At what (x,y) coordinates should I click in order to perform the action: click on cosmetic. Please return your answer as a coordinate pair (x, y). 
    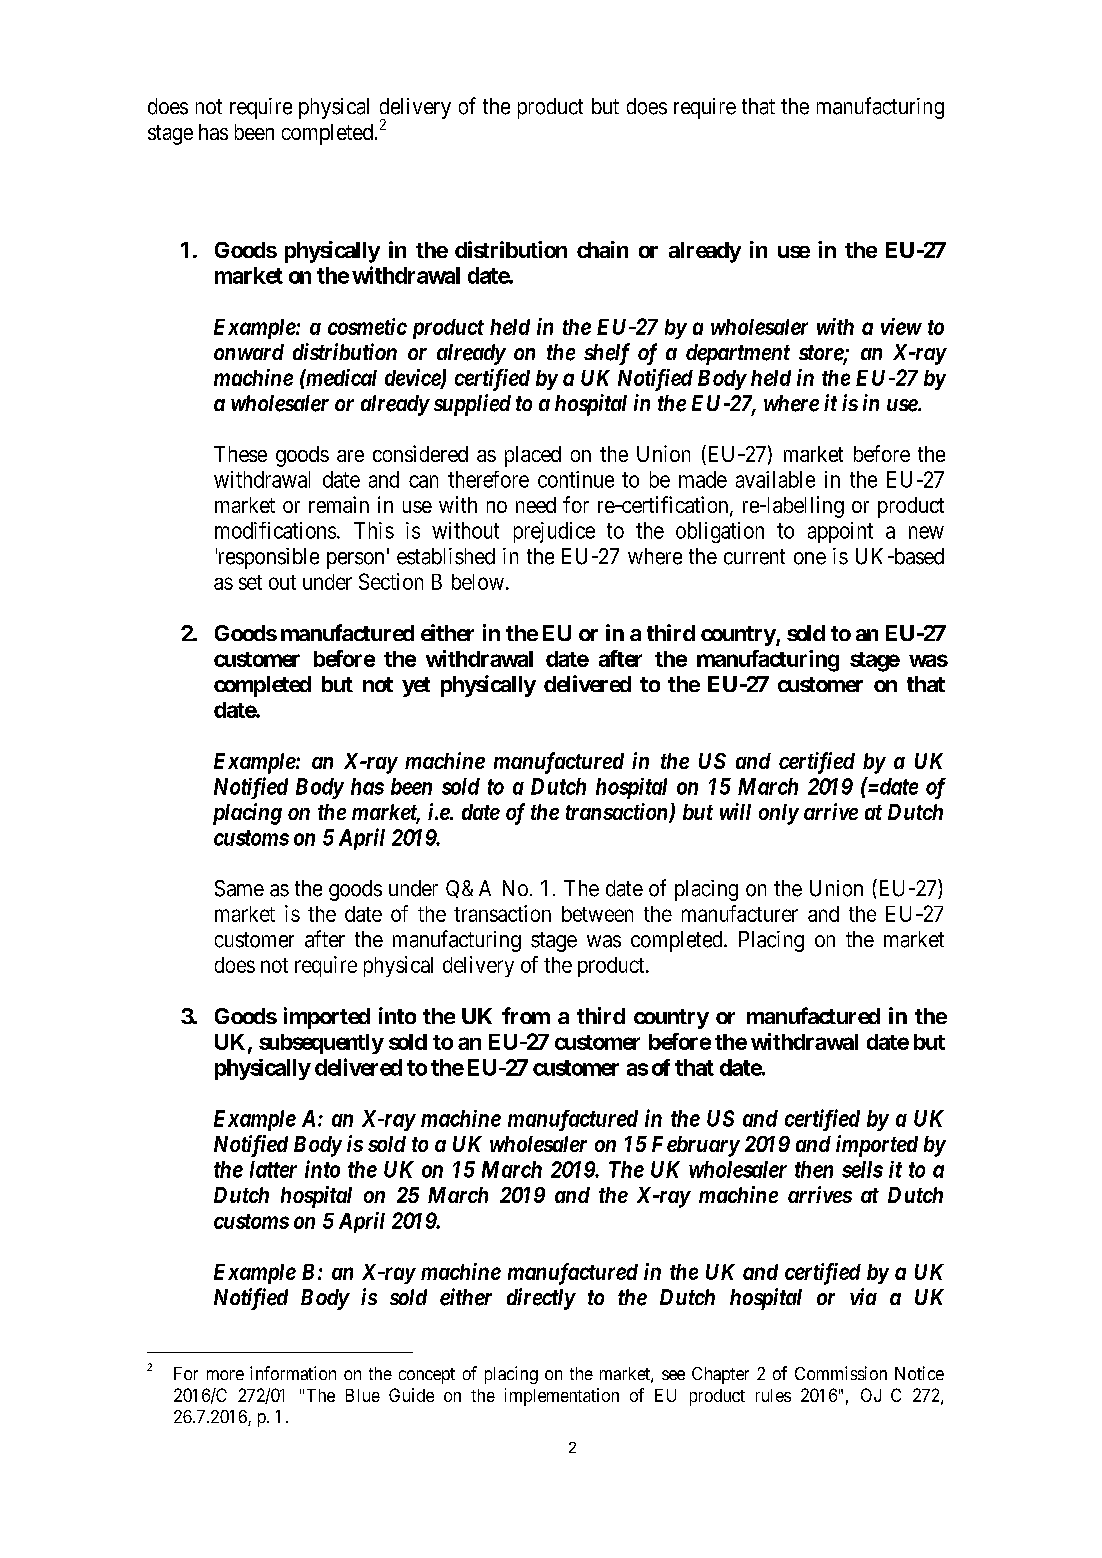
    Looking at the image, I should click on (367, 326).
